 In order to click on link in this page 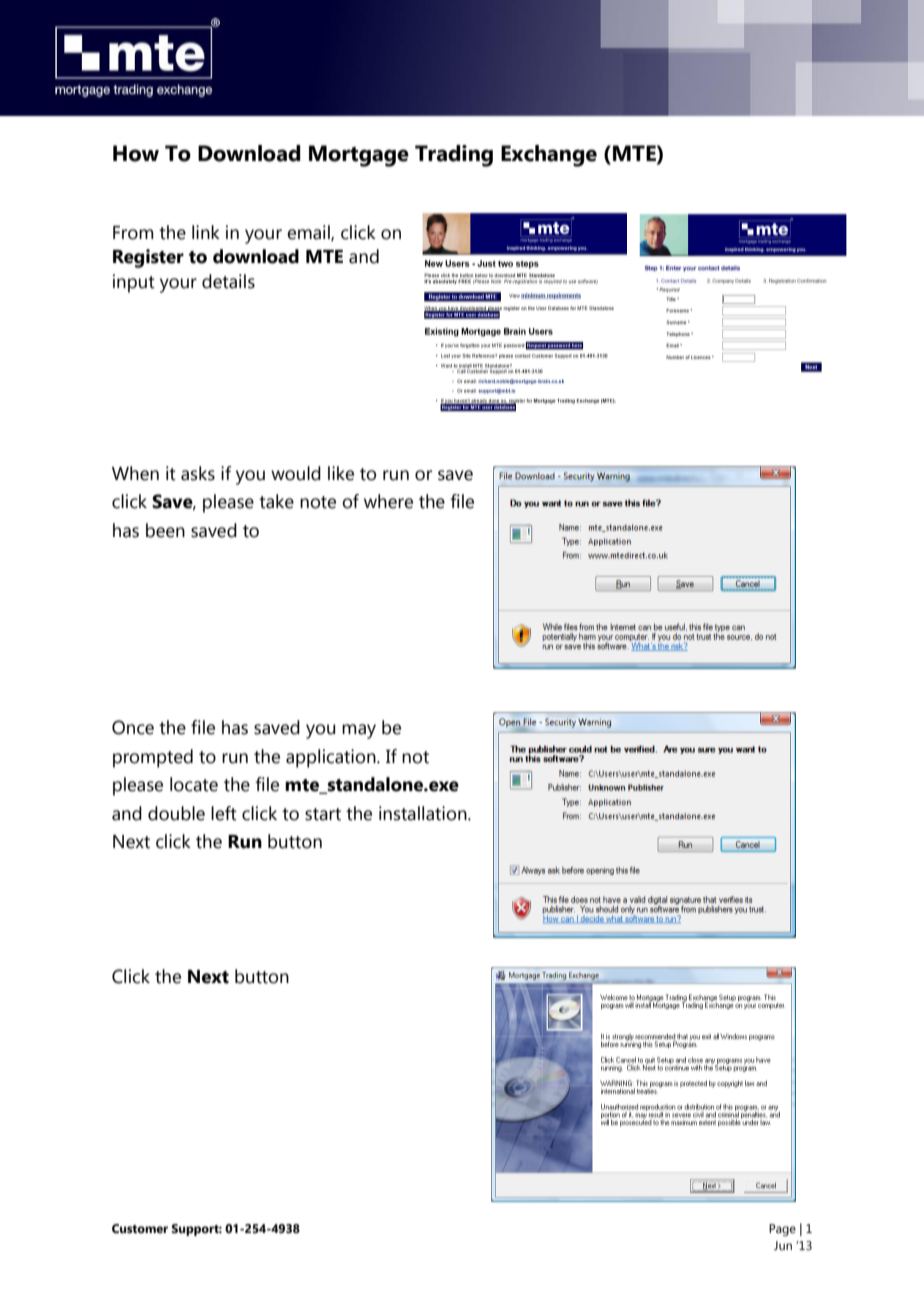, I will do `click(206, 232)`.
